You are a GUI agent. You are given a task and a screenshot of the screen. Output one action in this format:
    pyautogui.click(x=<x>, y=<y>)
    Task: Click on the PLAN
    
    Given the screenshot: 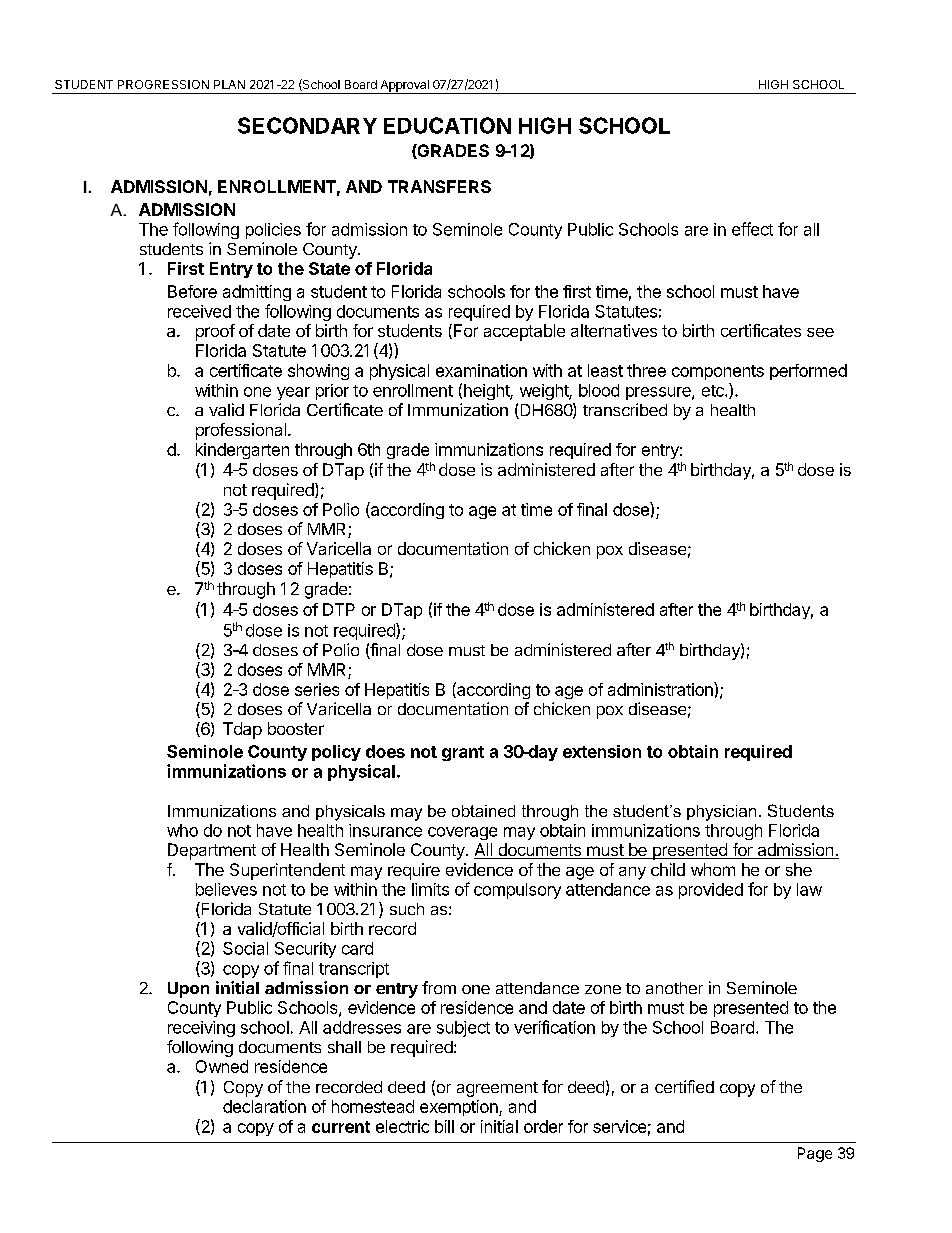 What is the action you would take?
    pyautogui.click(x=229, y=84)
